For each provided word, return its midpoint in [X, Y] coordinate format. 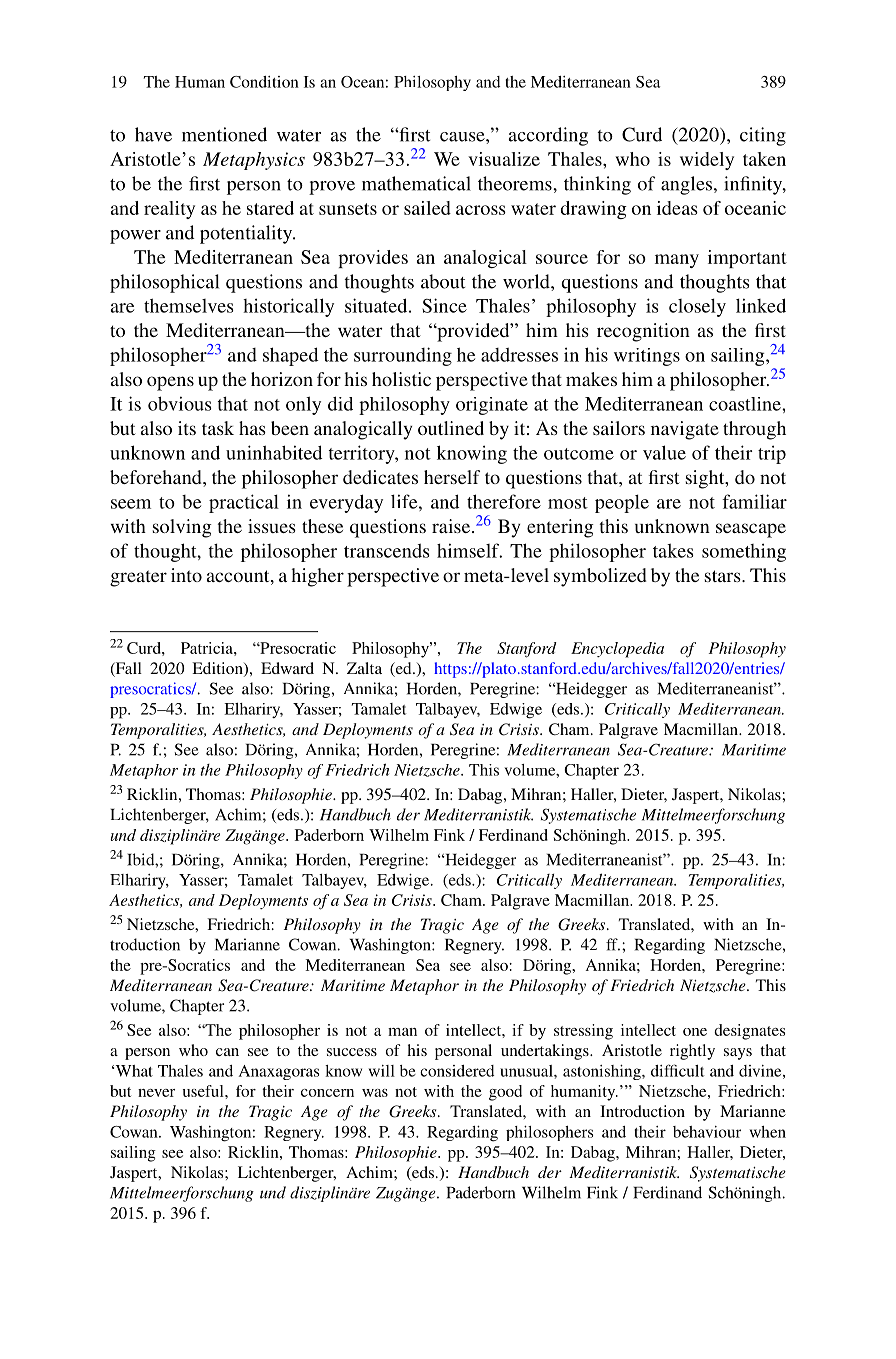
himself [469, 550]
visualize [504, 159]
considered [457, 1071]
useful [204, 1091]
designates [749, 1032]
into [186, 575]
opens [170, 383]
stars [724, 576]
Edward [287, 668]
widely [707, 161]
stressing [583, 1032]
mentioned [224, 134]
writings [647, 357]
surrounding [403, 356]
